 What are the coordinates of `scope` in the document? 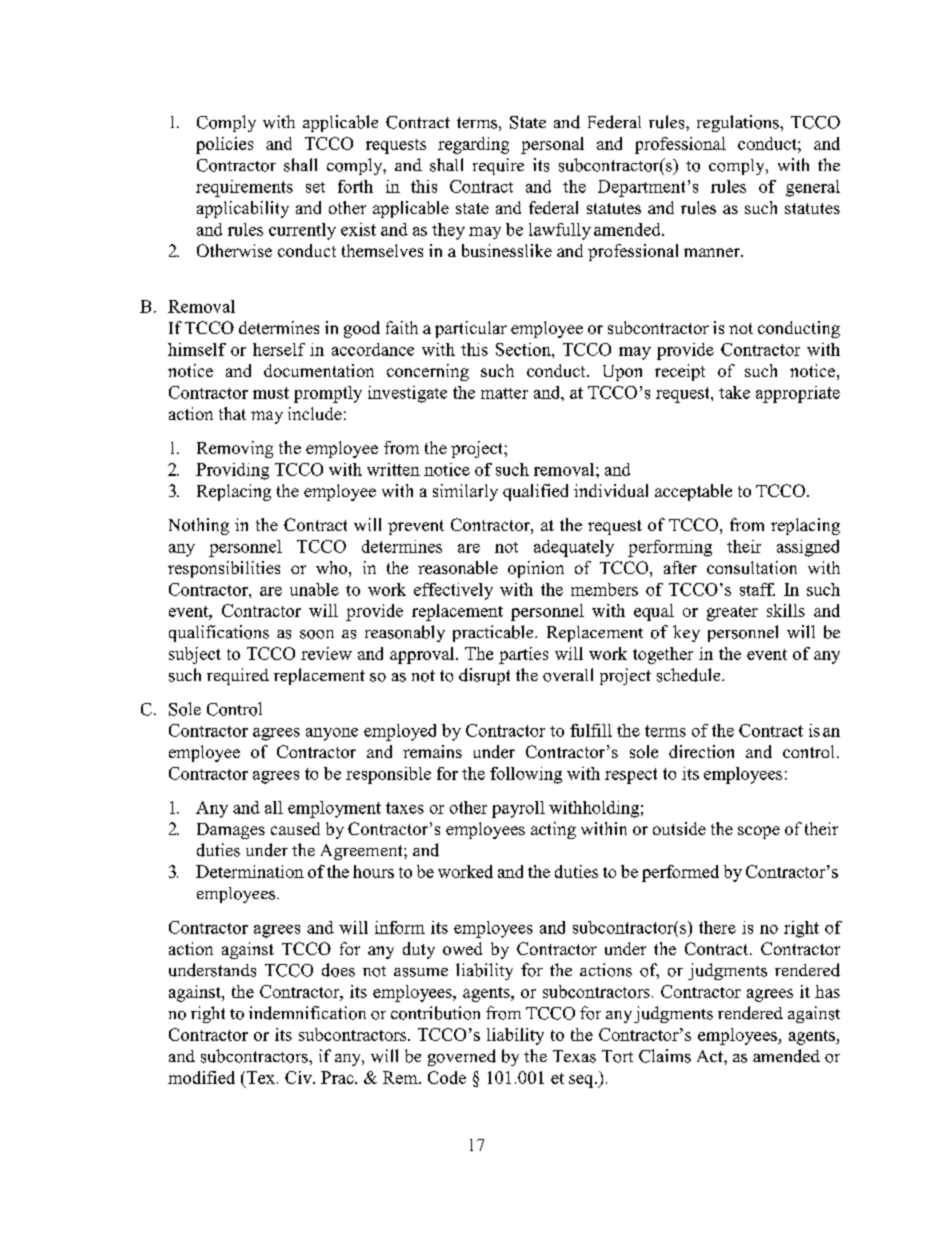 It's located at (759, 832).
